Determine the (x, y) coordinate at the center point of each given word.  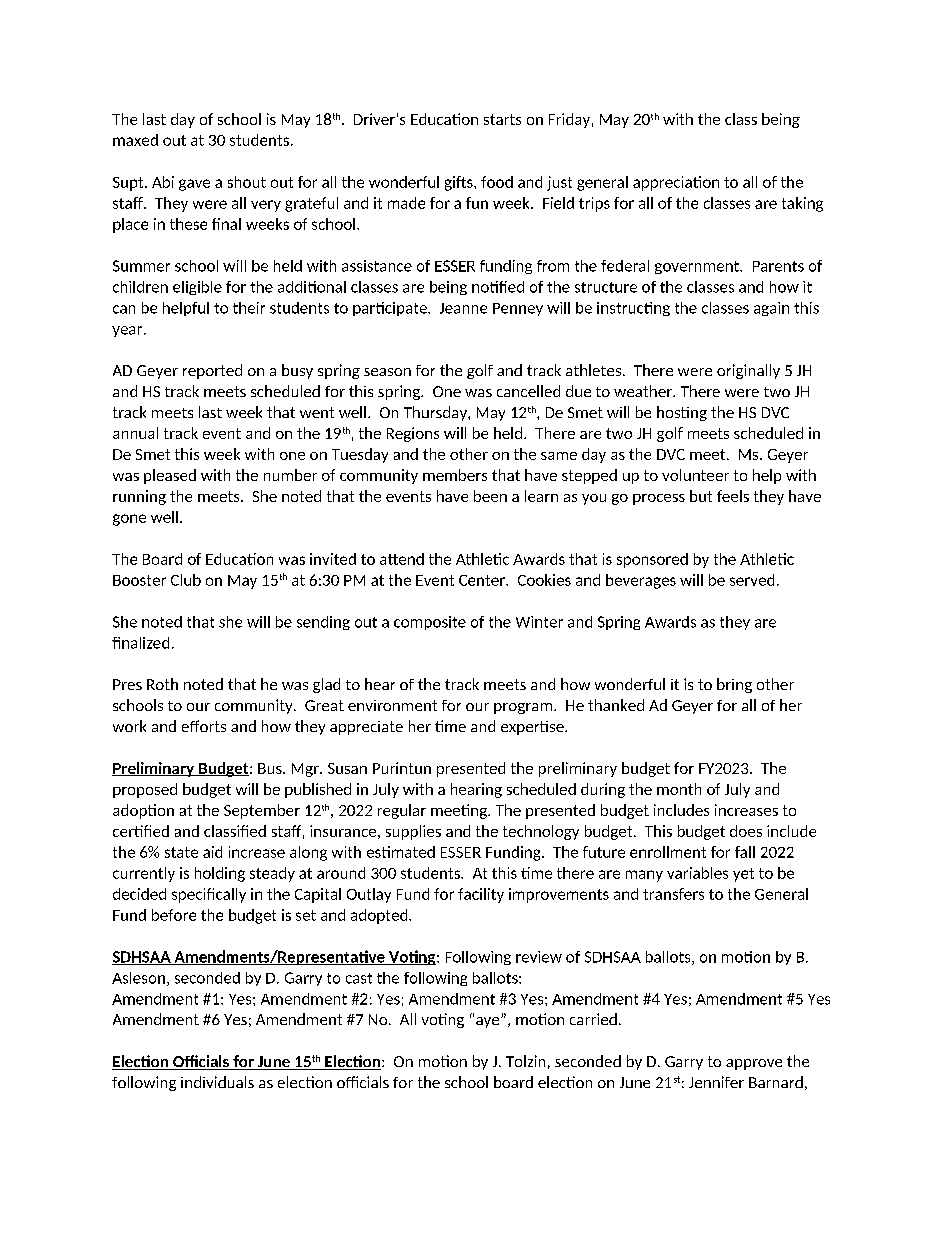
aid (212, 852)
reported (212, 371)
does (746, 831)
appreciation (676, 183)
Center (483, 580)
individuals (217, 1082)
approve (754, 1064)
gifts (460, 183)
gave (194, 185)
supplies (413, 832)
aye (489, 1022)
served (752, 580)
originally (748, 371)
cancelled (528, 391)
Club (186, 580)
